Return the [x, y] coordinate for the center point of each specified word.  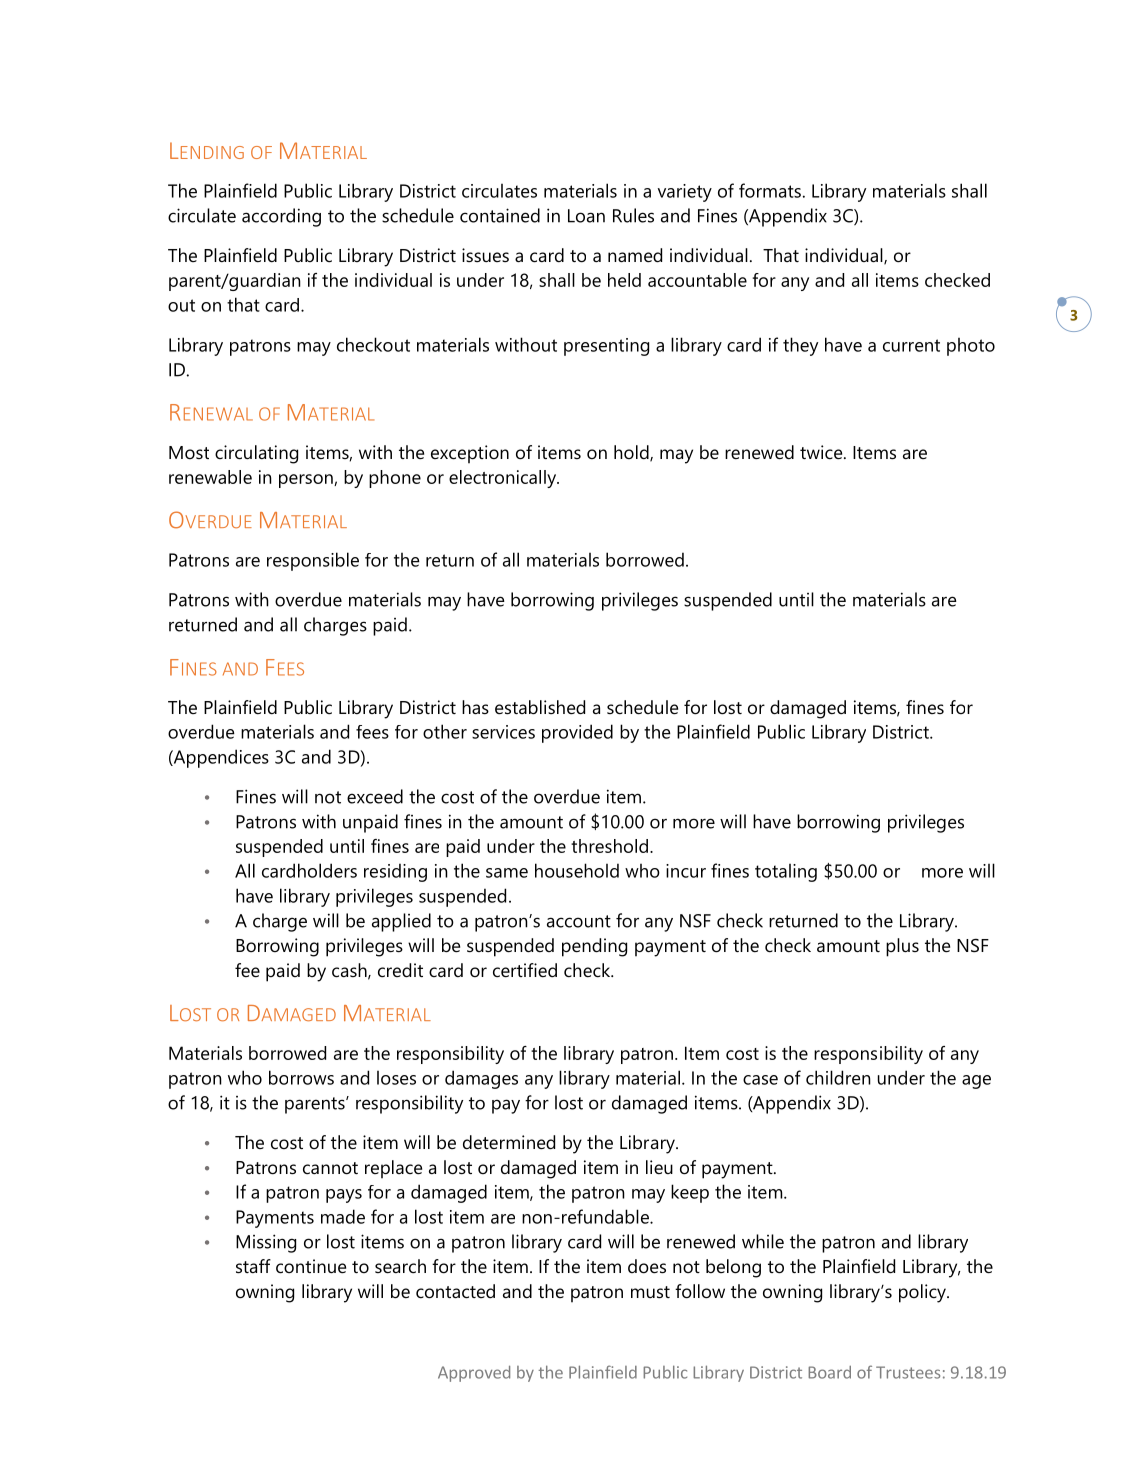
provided [577, 733]
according [281, 217]
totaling [786, 873]
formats [770, 190]
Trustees [908, 1372]
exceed [375, 796]
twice [822, 452]
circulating [256, 454]
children [838, 1077]
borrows [301, 1077]
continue [311, 1266]
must [650, 1292]
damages [481, 1079]
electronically [504, 479]
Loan [586, 216]
